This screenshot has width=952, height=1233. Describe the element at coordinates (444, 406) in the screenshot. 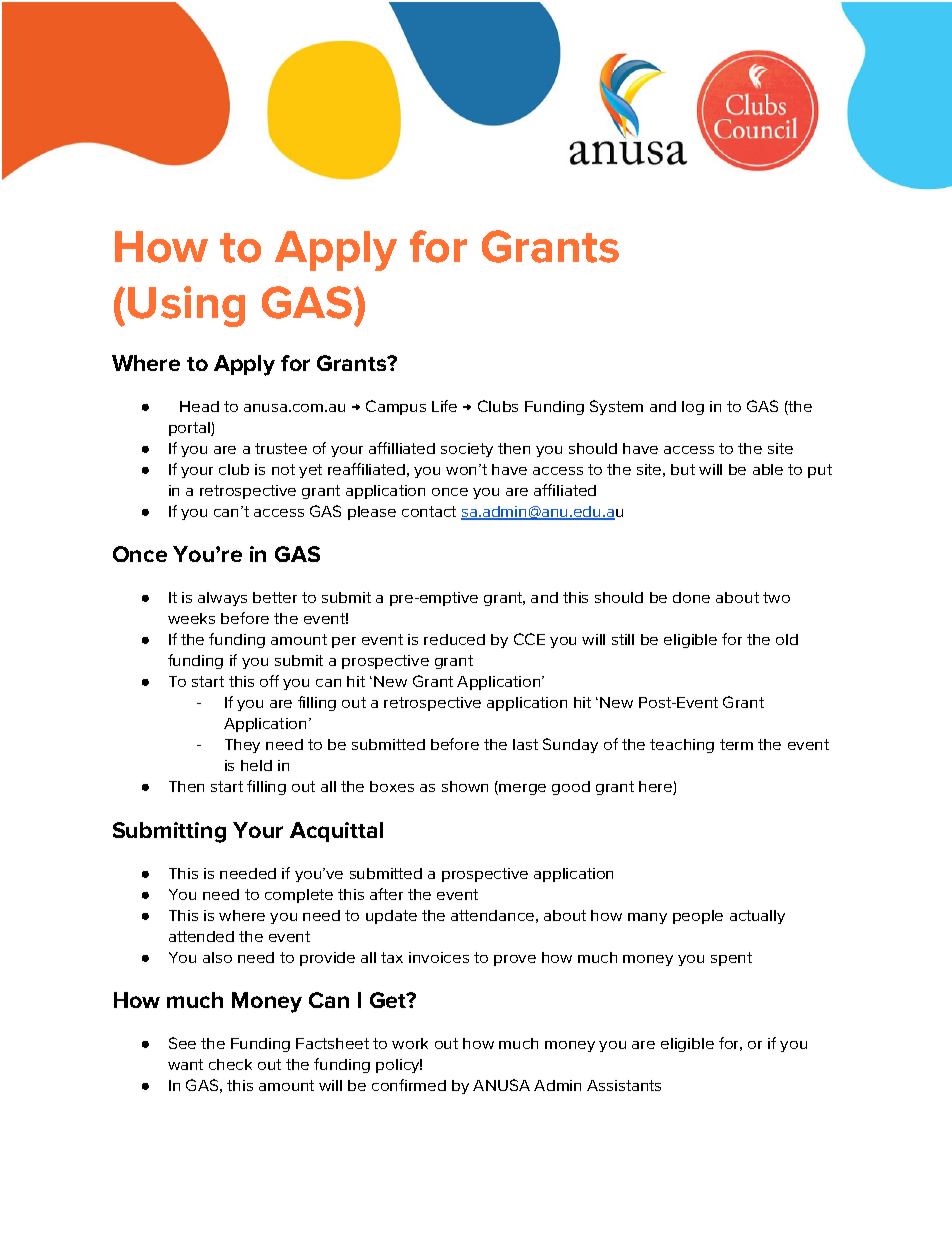

I see `Life` at that location.
